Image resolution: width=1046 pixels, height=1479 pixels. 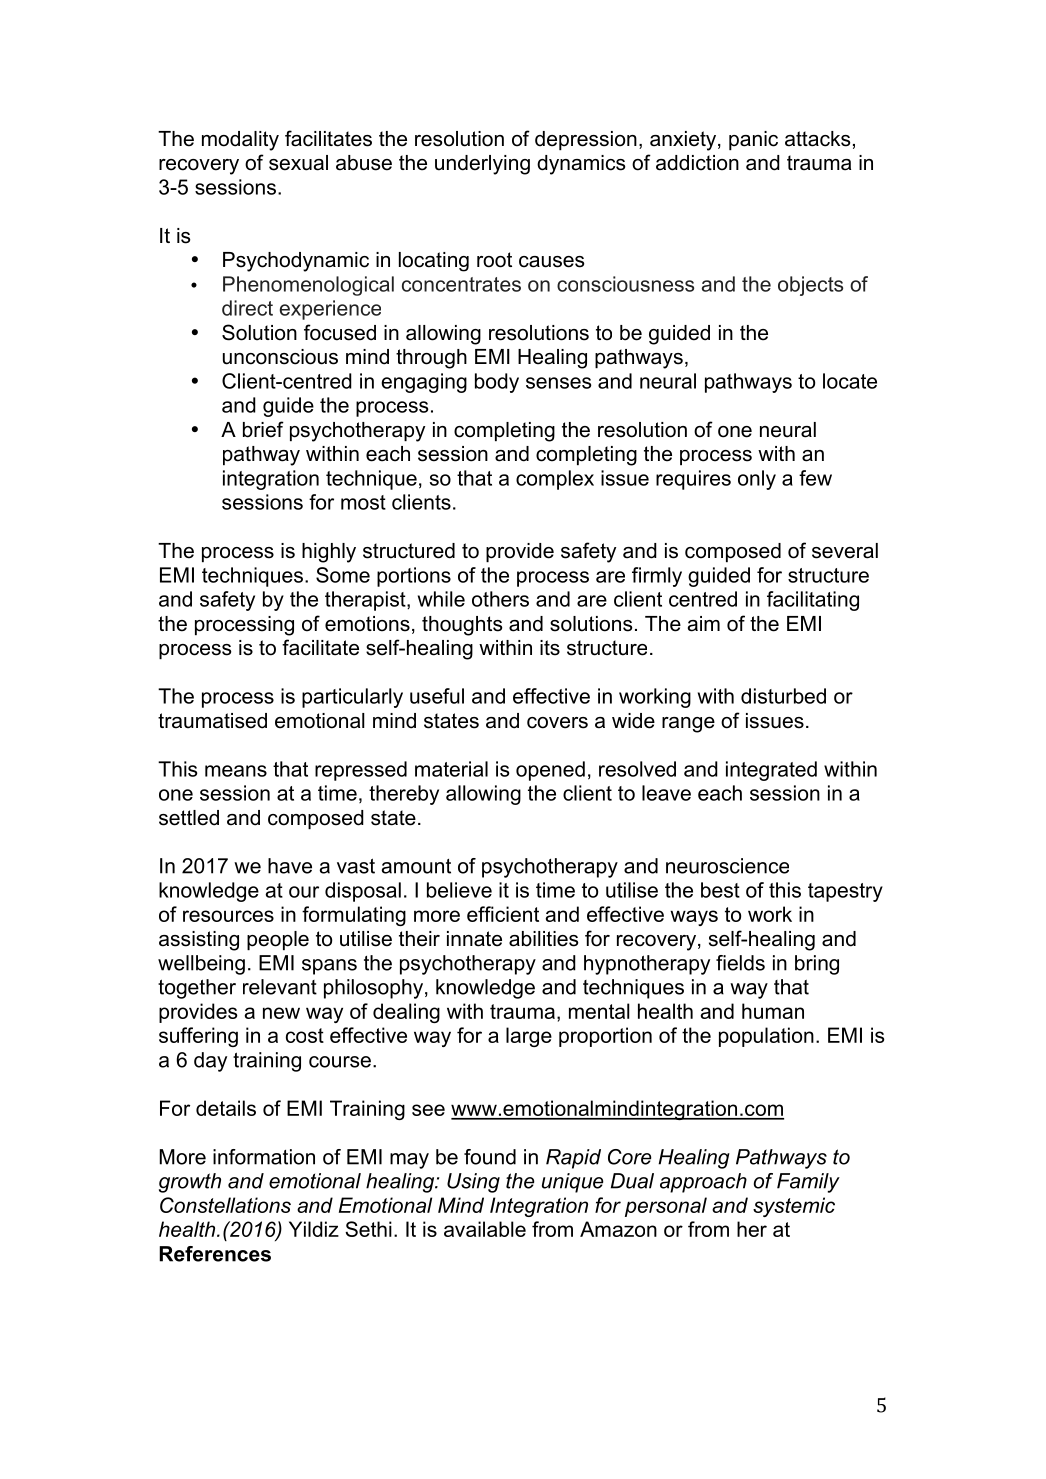 What do you see at coordinates (753, 140) in the document?
I see `panic` at bounding box center [753, 140].
